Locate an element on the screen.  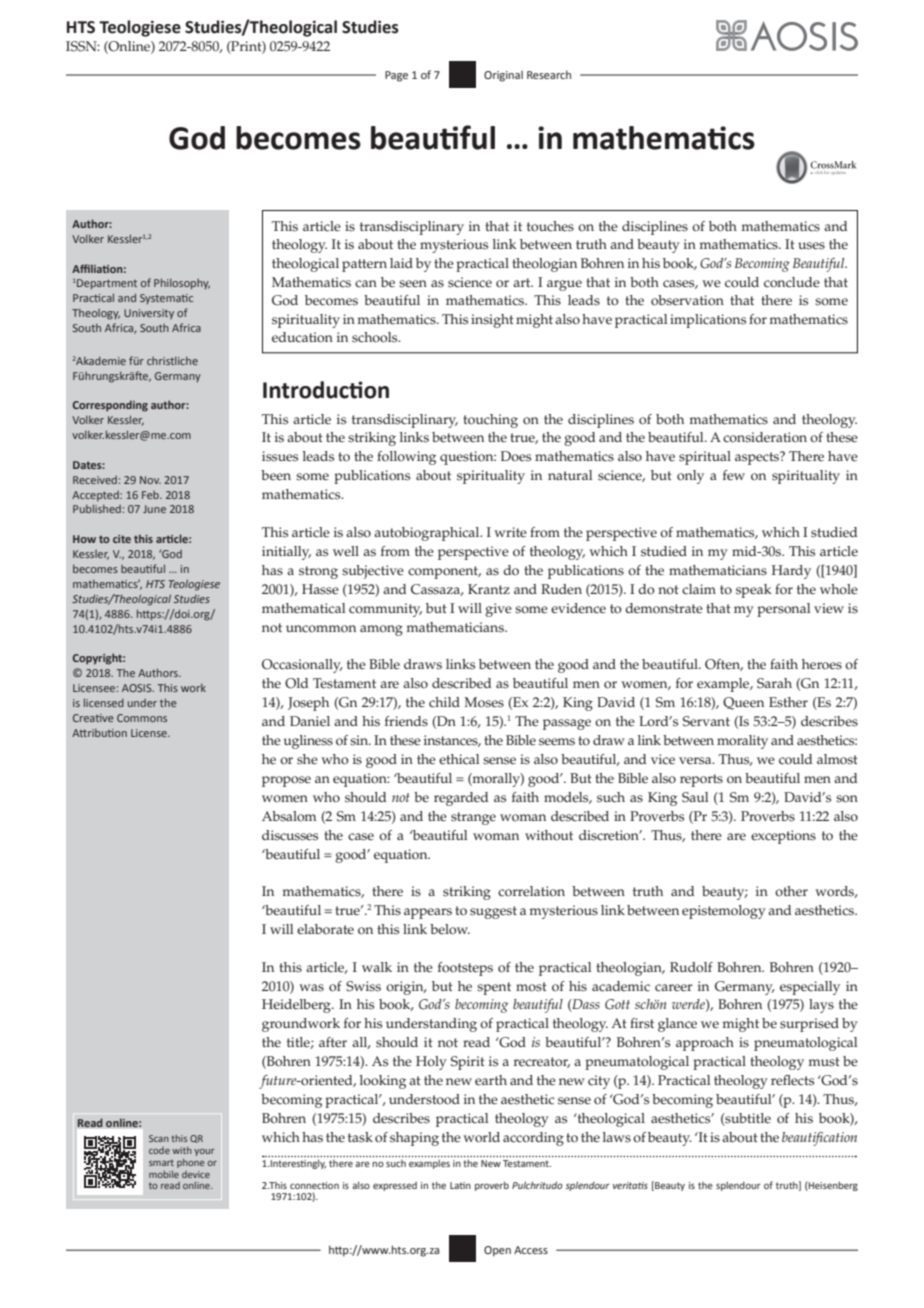
Philosophy is located at coordinates (182, 284).
